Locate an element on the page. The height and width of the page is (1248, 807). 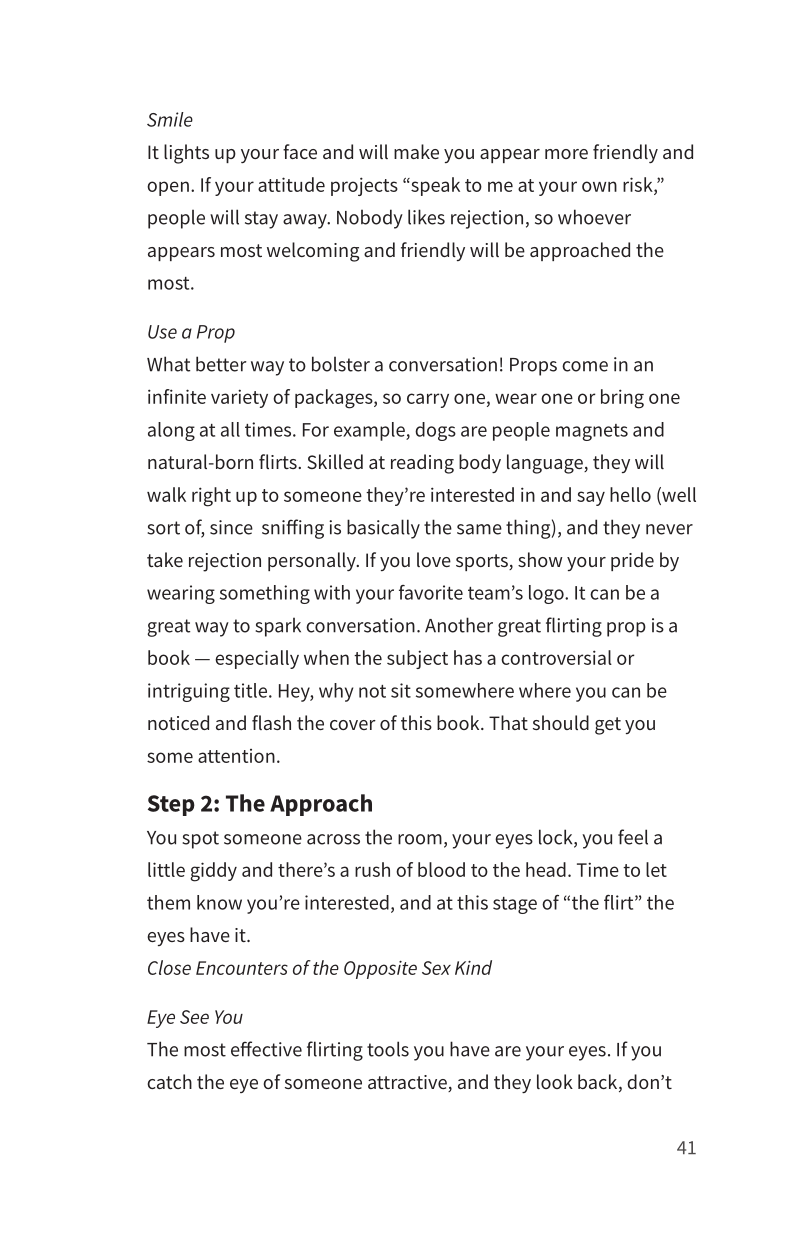
favorite is located at coordinates (431, 592).
